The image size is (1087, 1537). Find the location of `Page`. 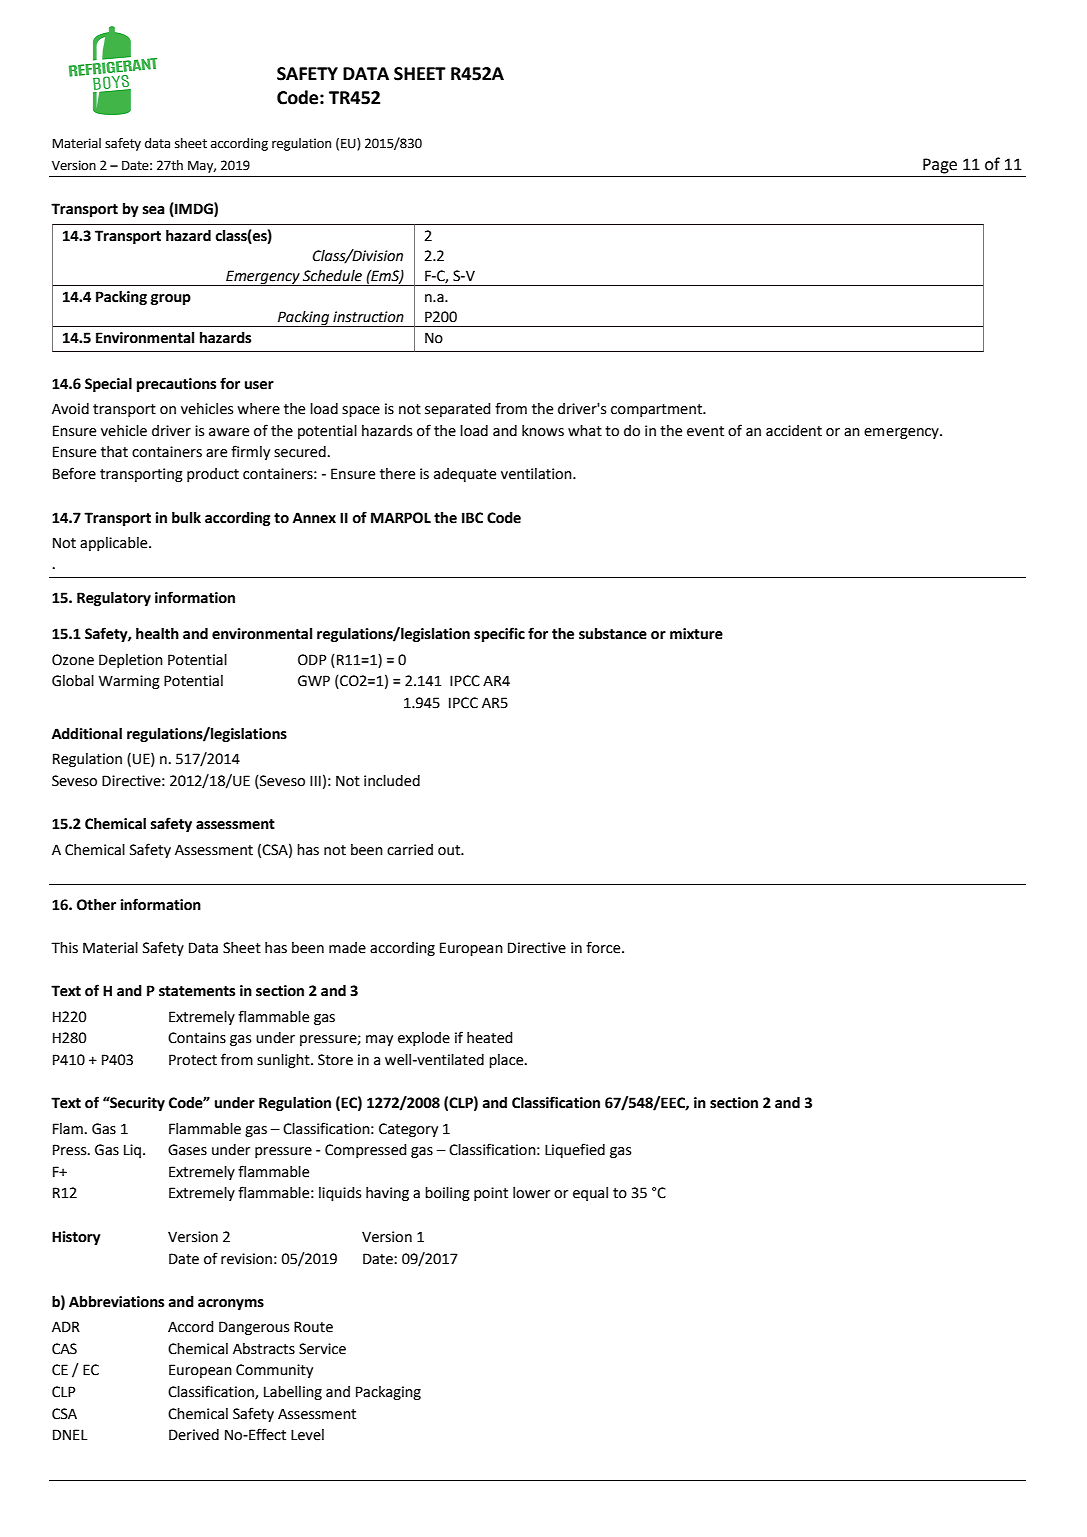

Page is located at coordinates (940, 166).
